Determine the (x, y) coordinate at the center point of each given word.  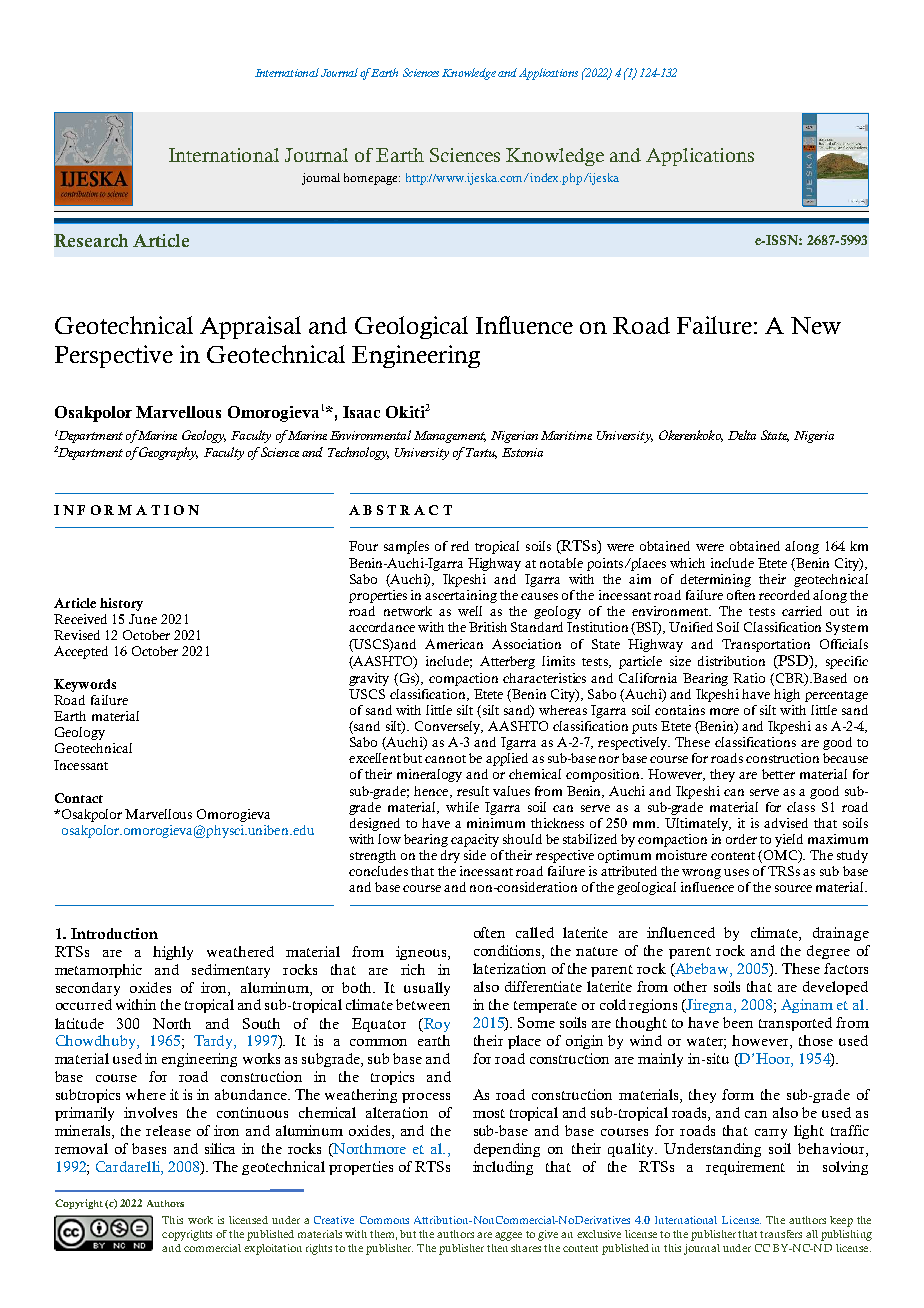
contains (680, 710)
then (497, 1248)
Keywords (85, 685)
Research (91, 240)
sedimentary (231, 971)
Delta (742, 435)
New (816, 325)
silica (220, 1148)
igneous (422, 953)
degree (828, 952)
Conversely (449, 727)
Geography (168, 453)
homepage (372, 179)
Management (450, 437)
